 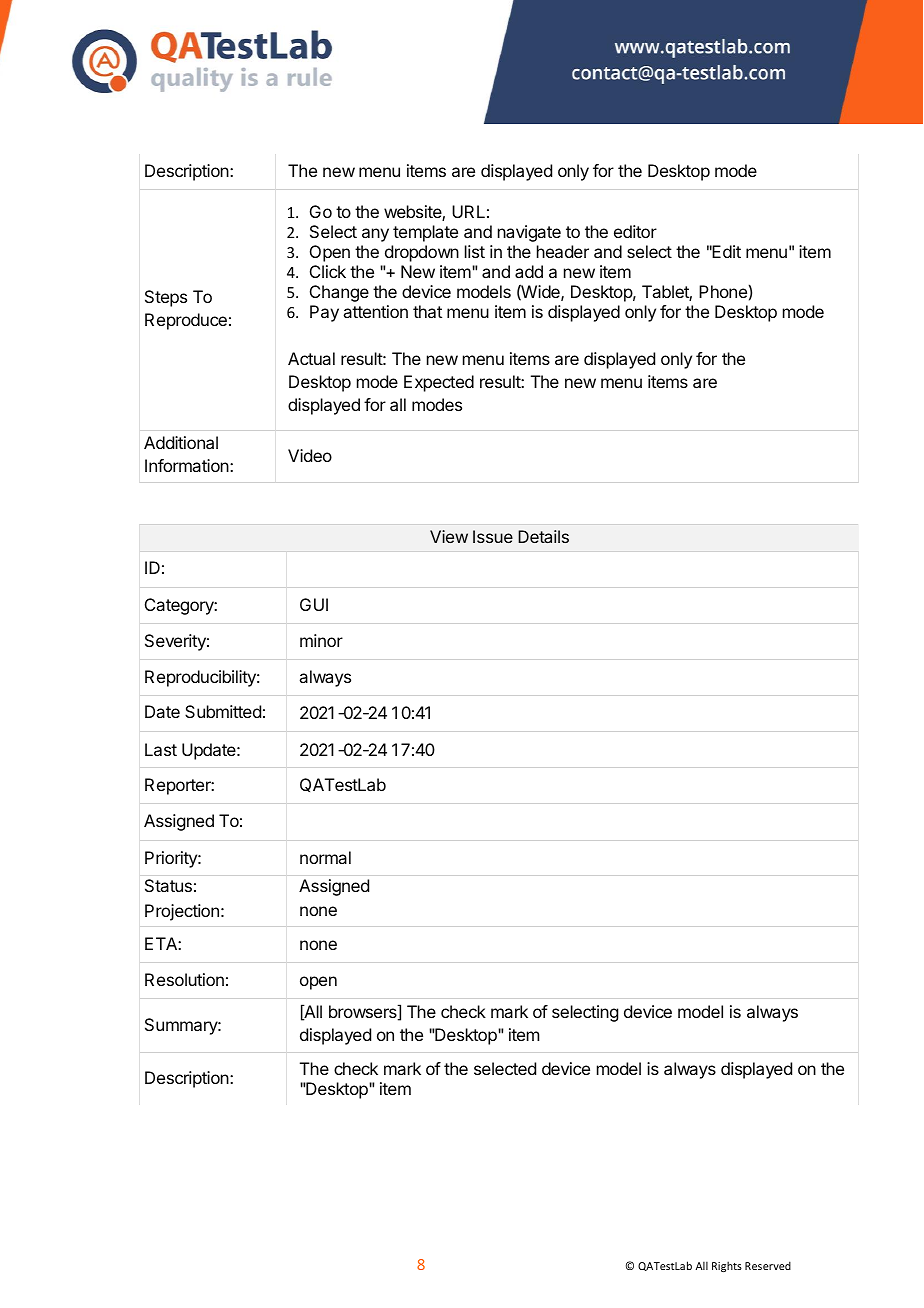 What do you see at coordinates (727, 1266) in the document?
I see `Rights` at bounding box center [727, 1266].
